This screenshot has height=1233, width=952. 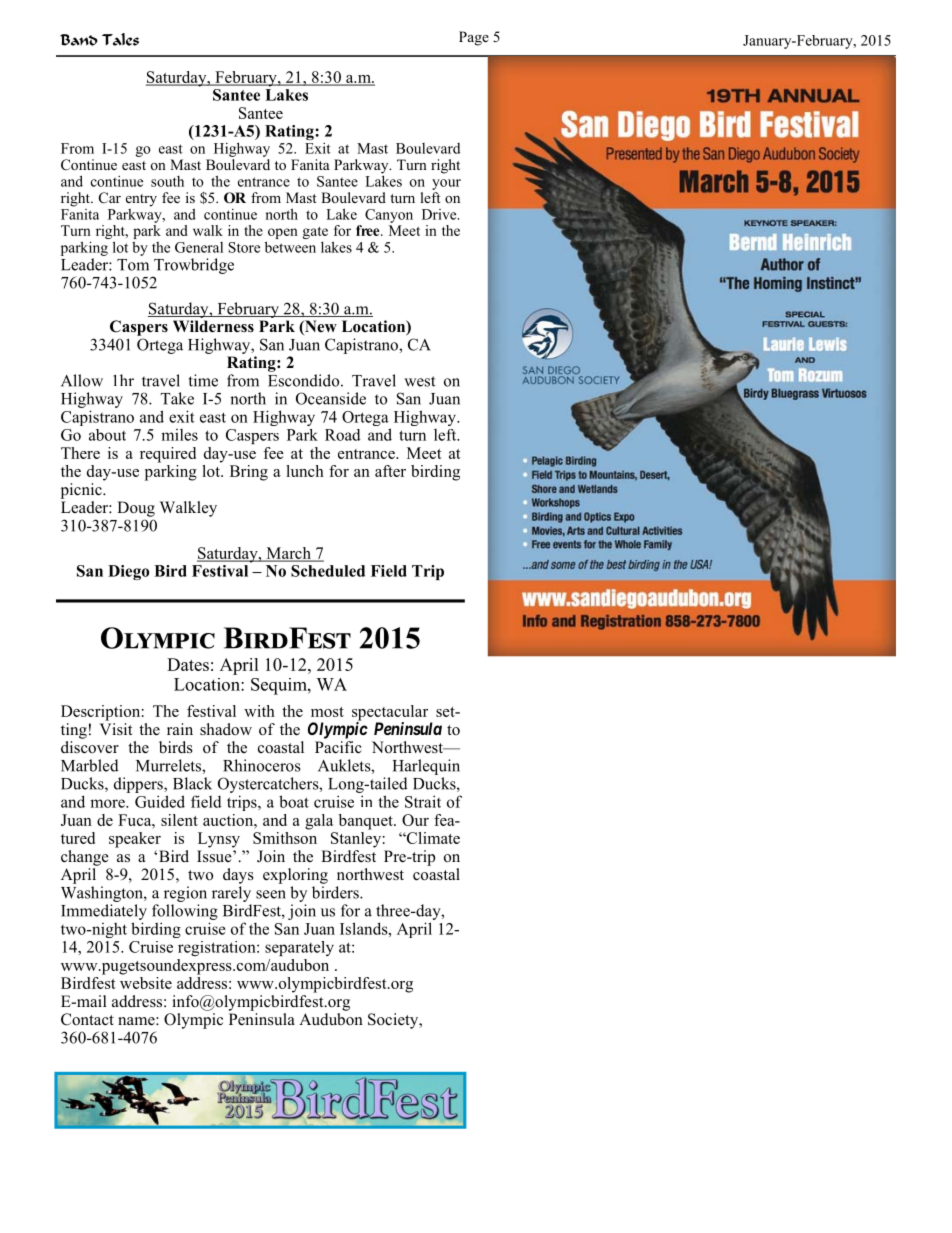 What do you see at coordinates (120, 39) in the screenshot?
I see `Tales` at bounding box center [120, 39].
